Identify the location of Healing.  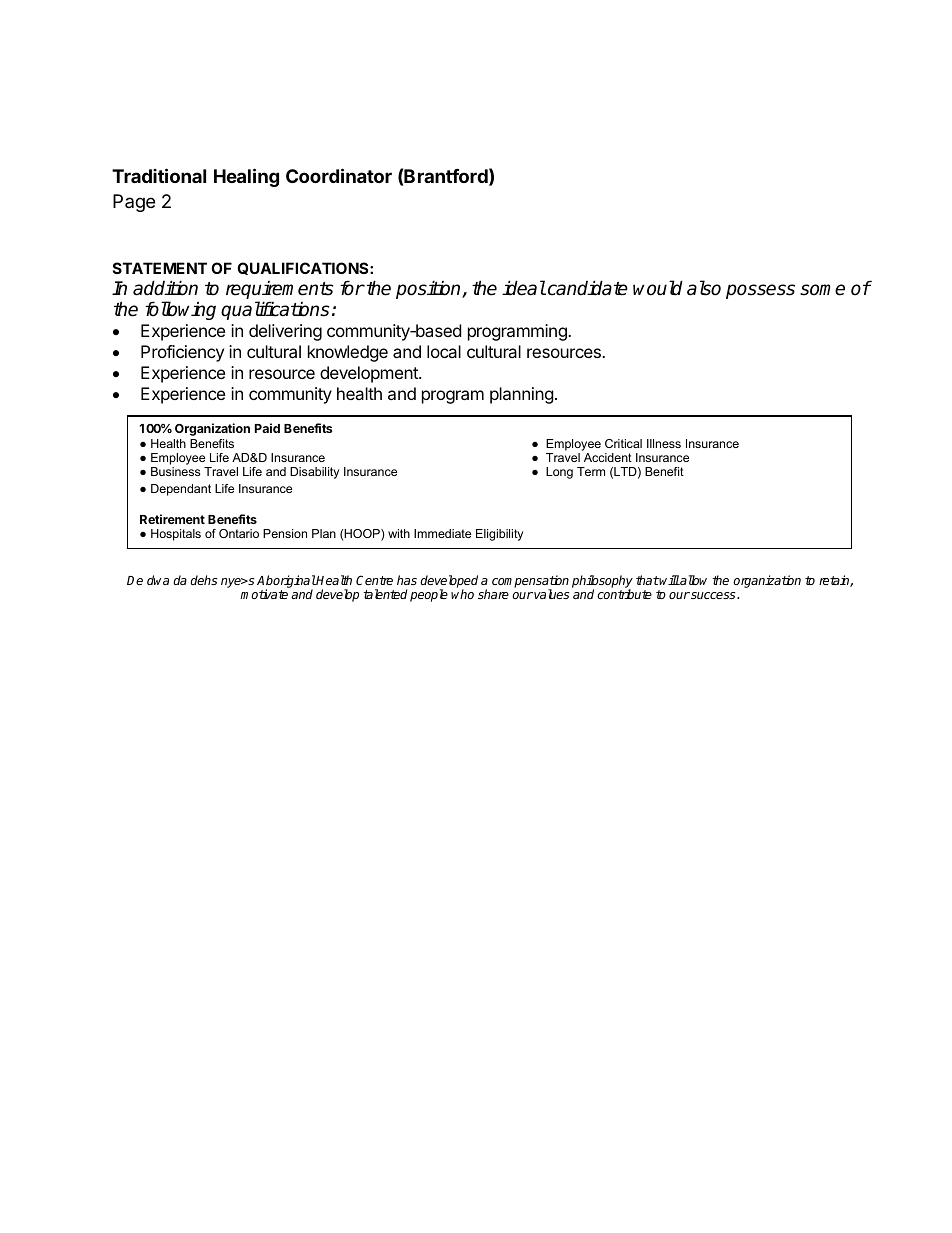
(246, 177).
